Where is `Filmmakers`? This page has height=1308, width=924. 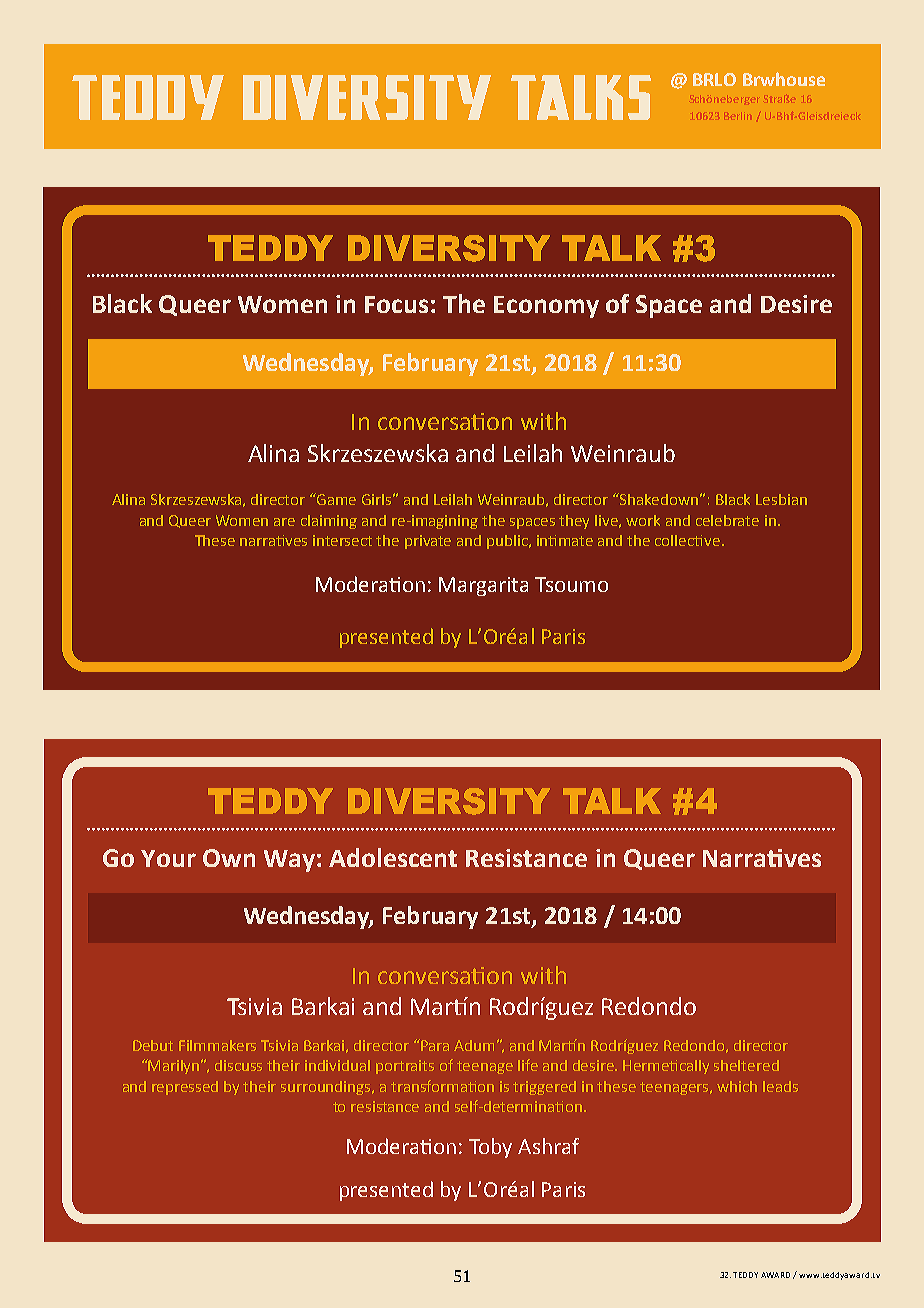 Filmmakers is located at coordinates (217, 1045).
